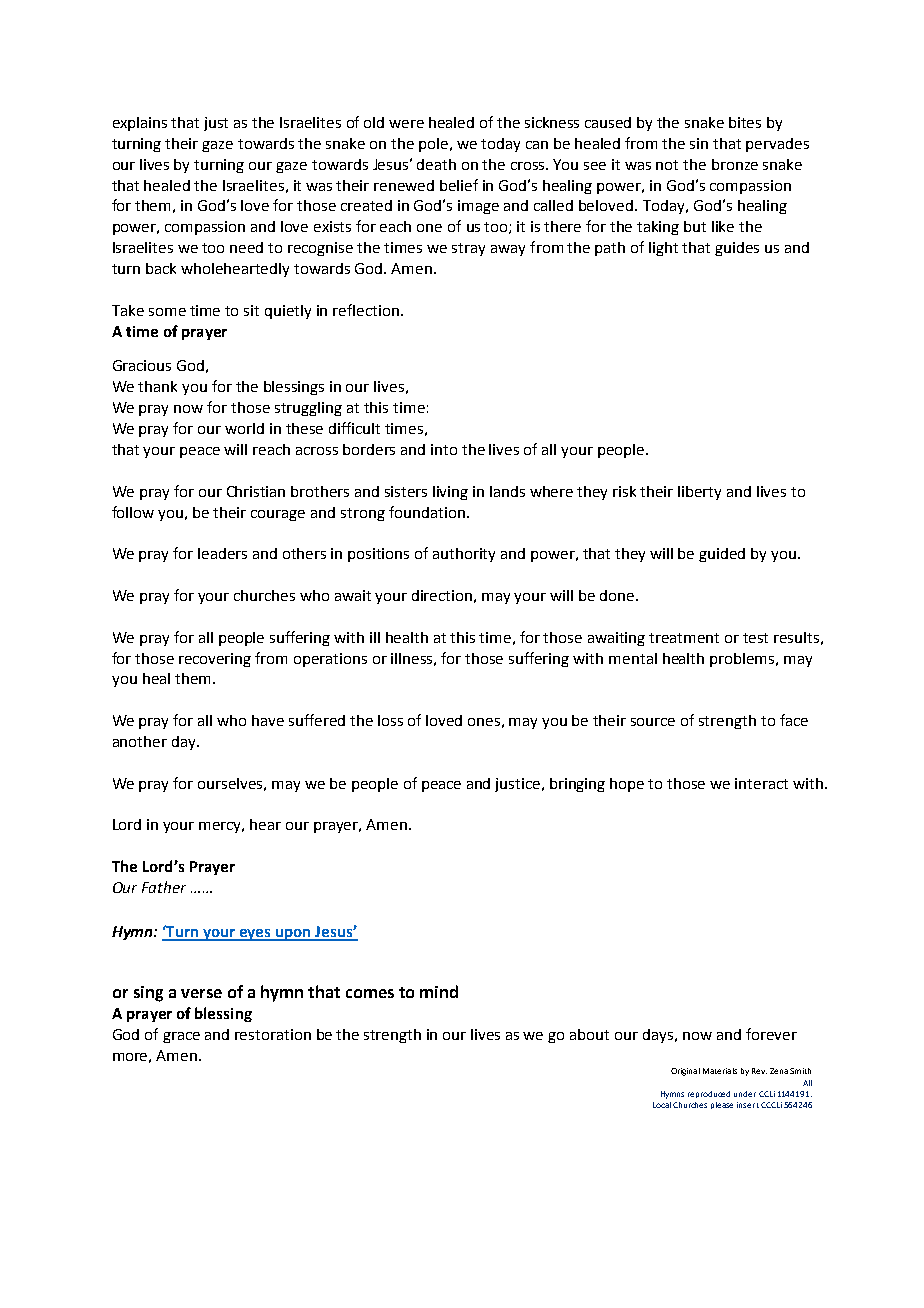  I want to click on interact, so click(761, 783).
